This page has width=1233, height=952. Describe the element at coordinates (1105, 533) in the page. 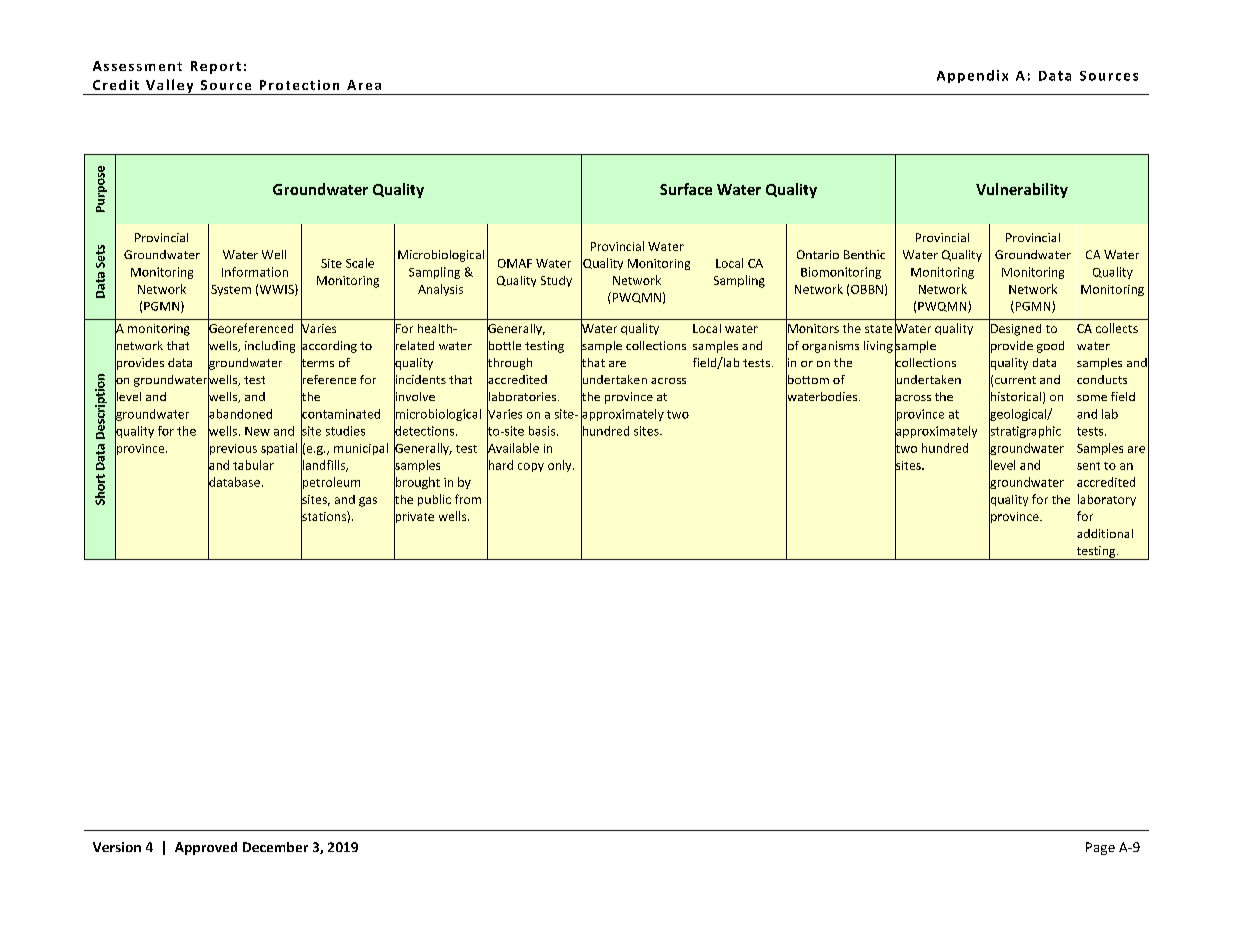

I see `additional` at that location.
